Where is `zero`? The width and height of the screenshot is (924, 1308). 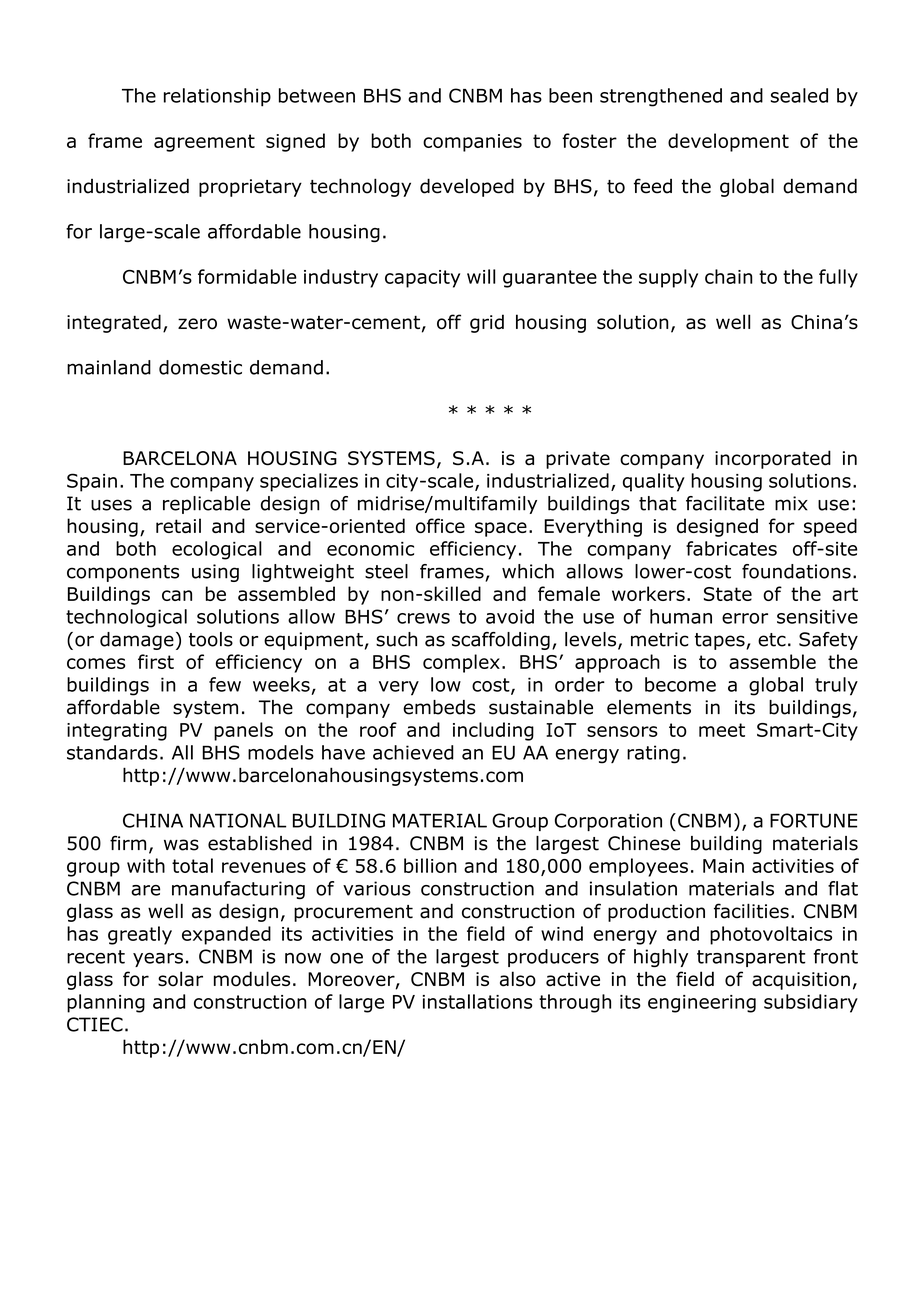
zero is located at coordinates (197, 324).
